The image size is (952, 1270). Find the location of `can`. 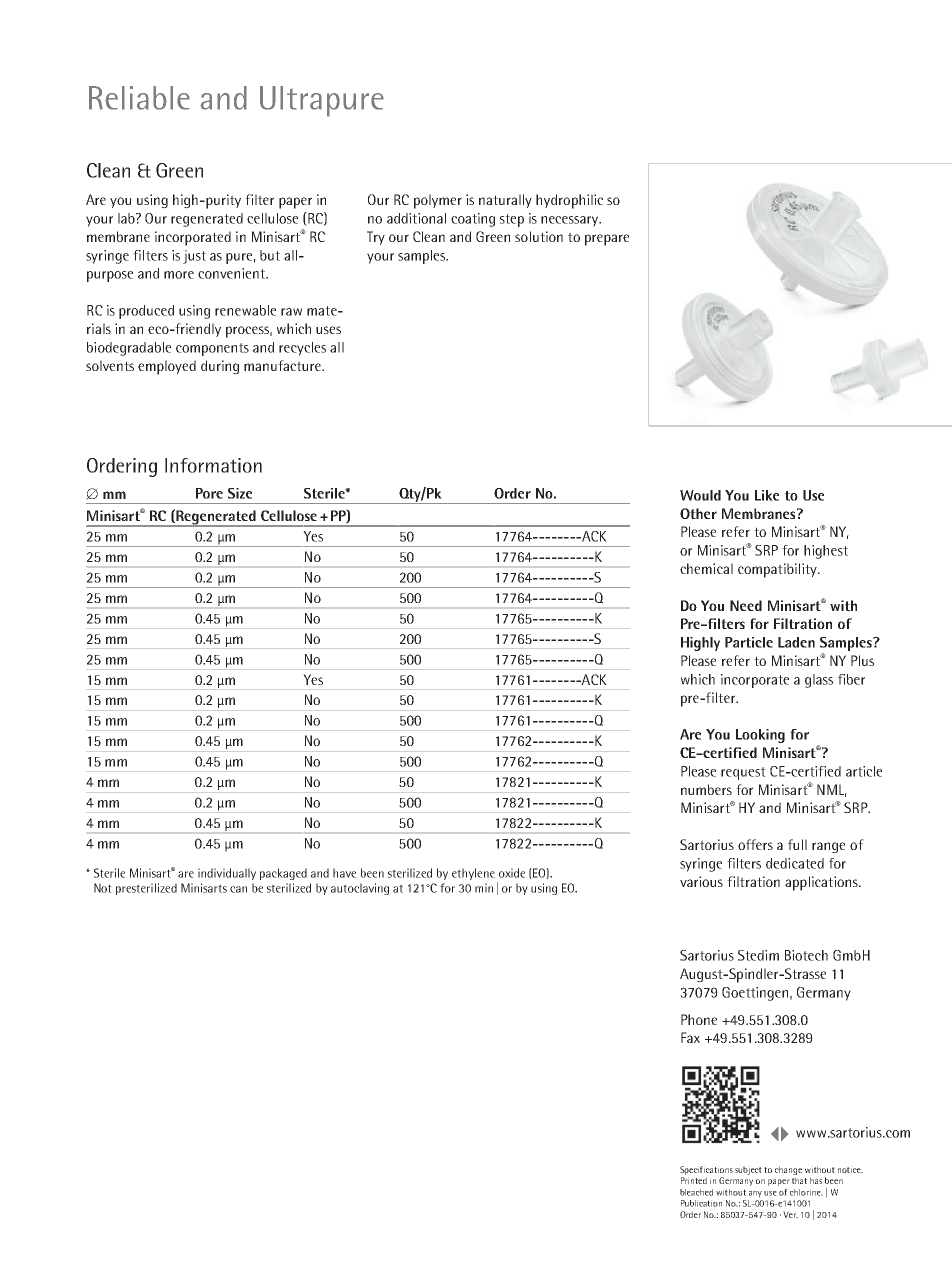

can is located at coordinates (238, 889).
